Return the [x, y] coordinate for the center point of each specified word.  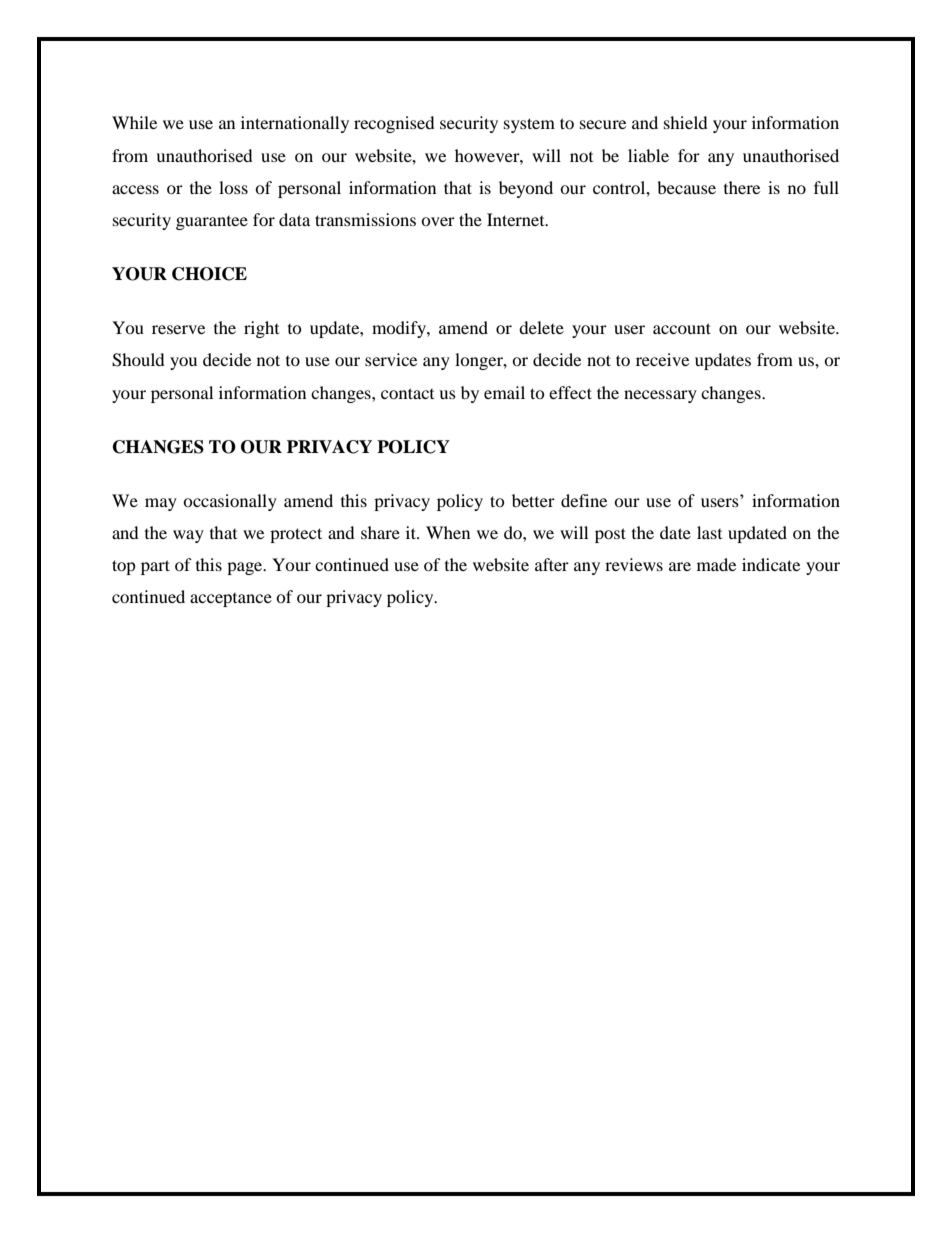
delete [541, 327]
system [529, 125]
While [134, 122]
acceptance [231, 600]
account [682, 328]
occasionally [230, 502]
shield [686, 122]
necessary [660, 396]
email [504, 392]
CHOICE [209, 274]
